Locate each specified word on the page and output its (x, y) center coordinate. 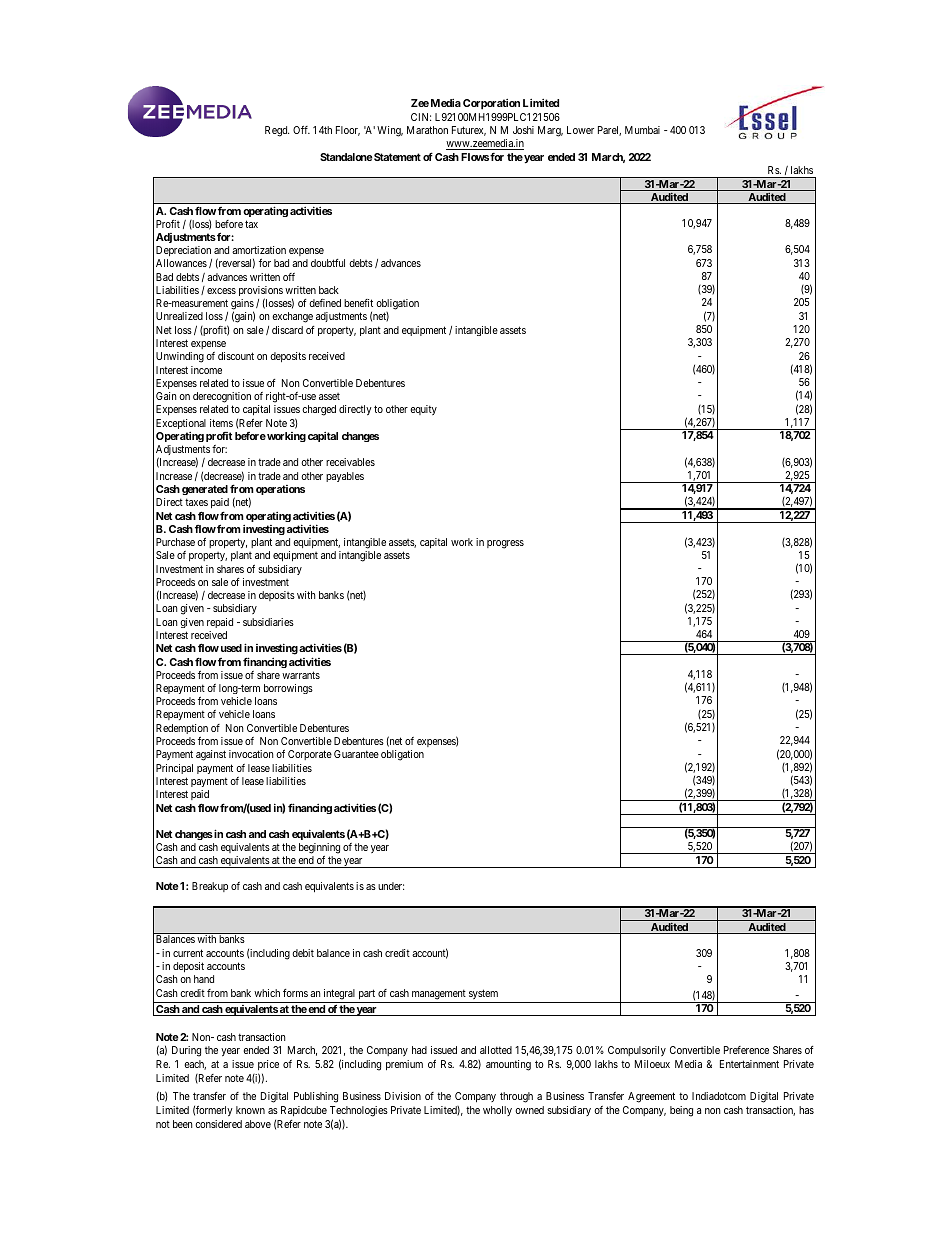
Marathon (427, 130)
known (250, 1110)
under (391, 886)
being (681, 1111)
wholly (497, 1111)
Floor (348, 131)
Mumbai (642, 130)
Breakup (210, 887)
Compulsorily (637, 1051)
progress (505, 544)
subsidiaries (268, 622)
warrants (301, 675)
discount (236, 356)
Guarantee (356, 754)
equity (423, 410)
